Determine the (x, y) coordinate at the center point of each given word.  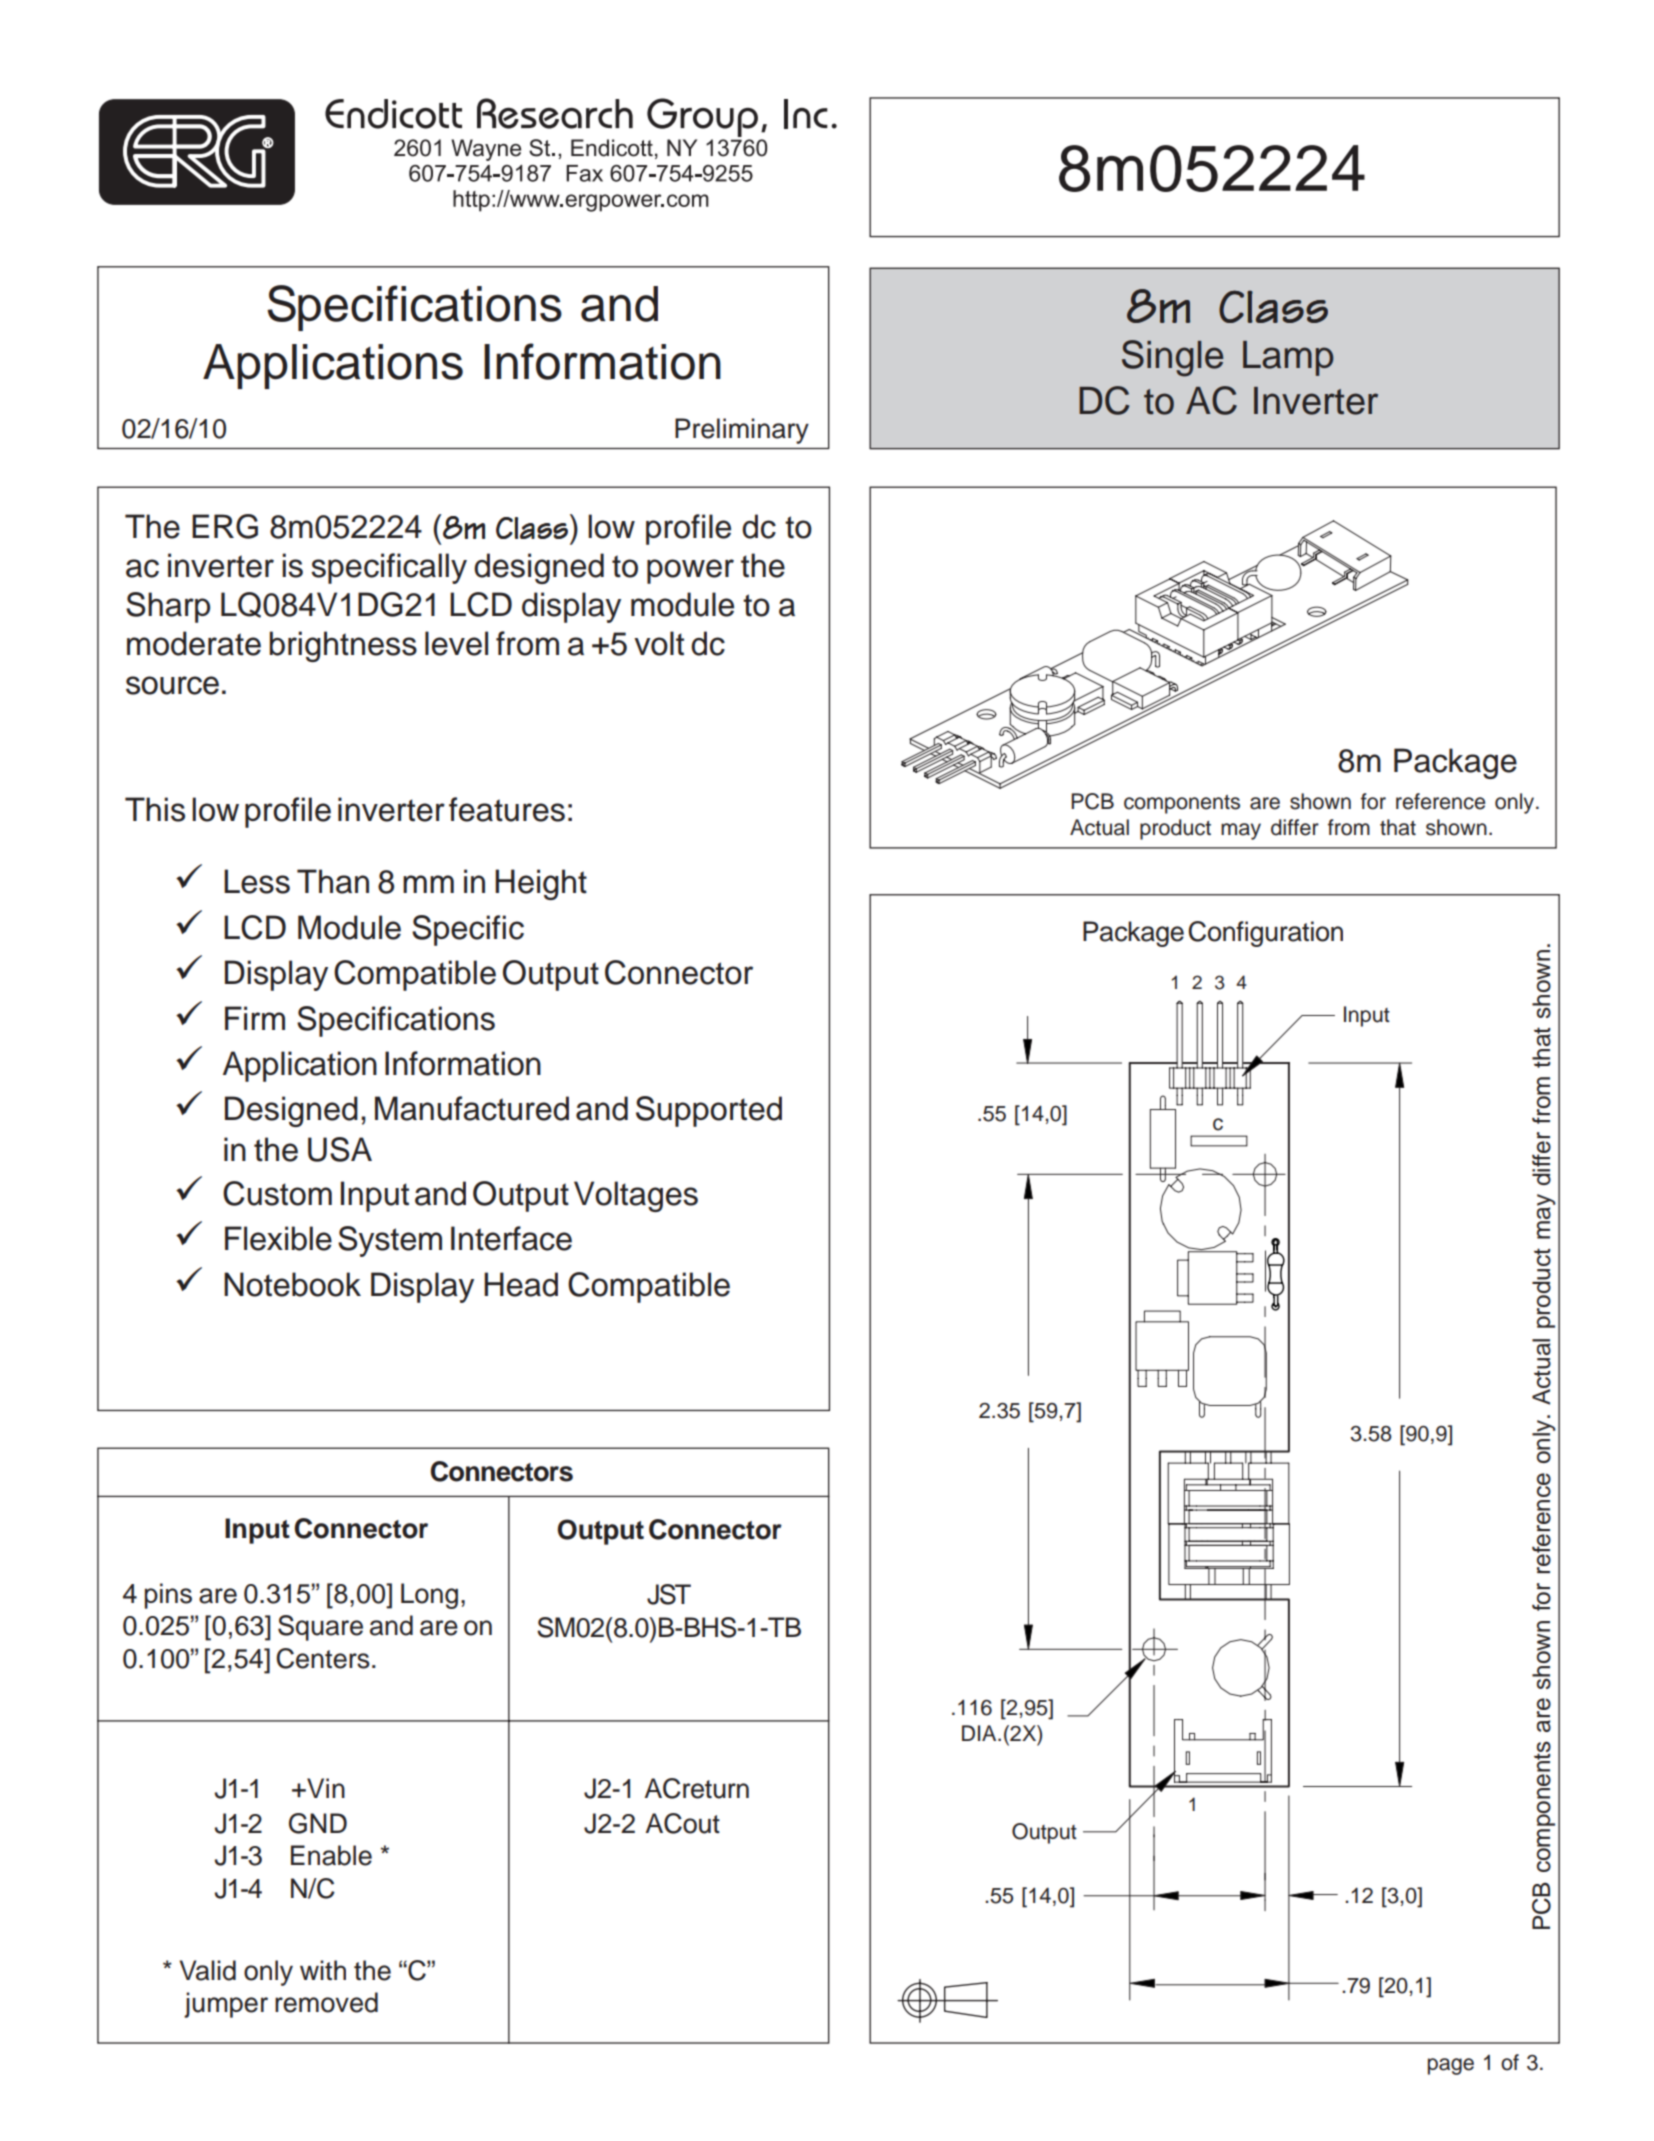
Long (429, 1596)
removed (326, 2002)
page (1451, 2066)
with (323, 1970)
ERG (225, 526)
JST (669, 1594)
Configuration (1265, 934)
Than (333, 881)
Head (521, 1284)
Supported (709, 1111)
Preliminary (742, 431)
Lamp (1288, 358)
